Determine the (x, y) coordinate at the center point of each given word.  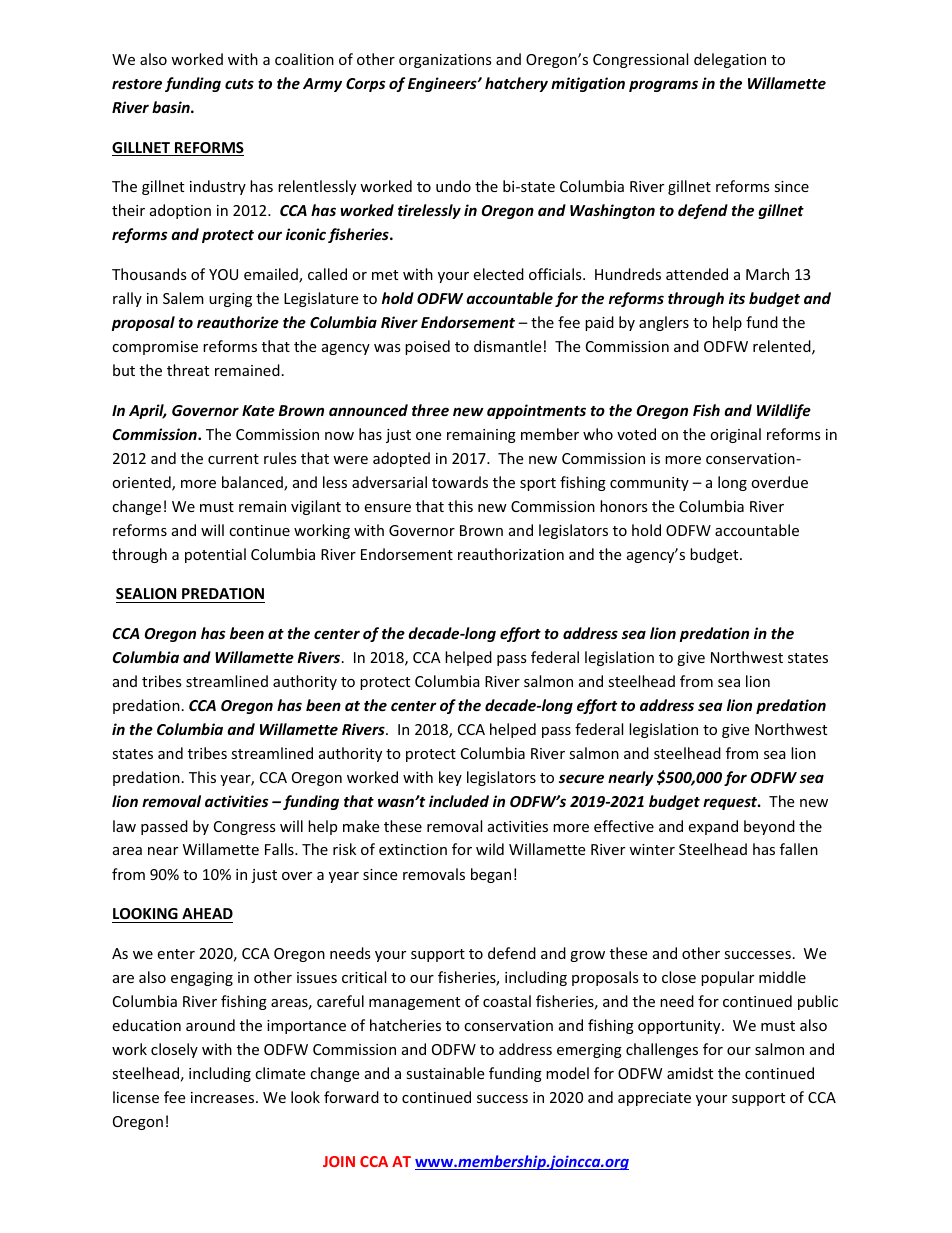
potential (215, 555)
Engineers (443, 84)
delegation (730, 60)
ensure (387, 508)
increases (224, 1097)
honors (624, 506)
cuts (239, 84)
